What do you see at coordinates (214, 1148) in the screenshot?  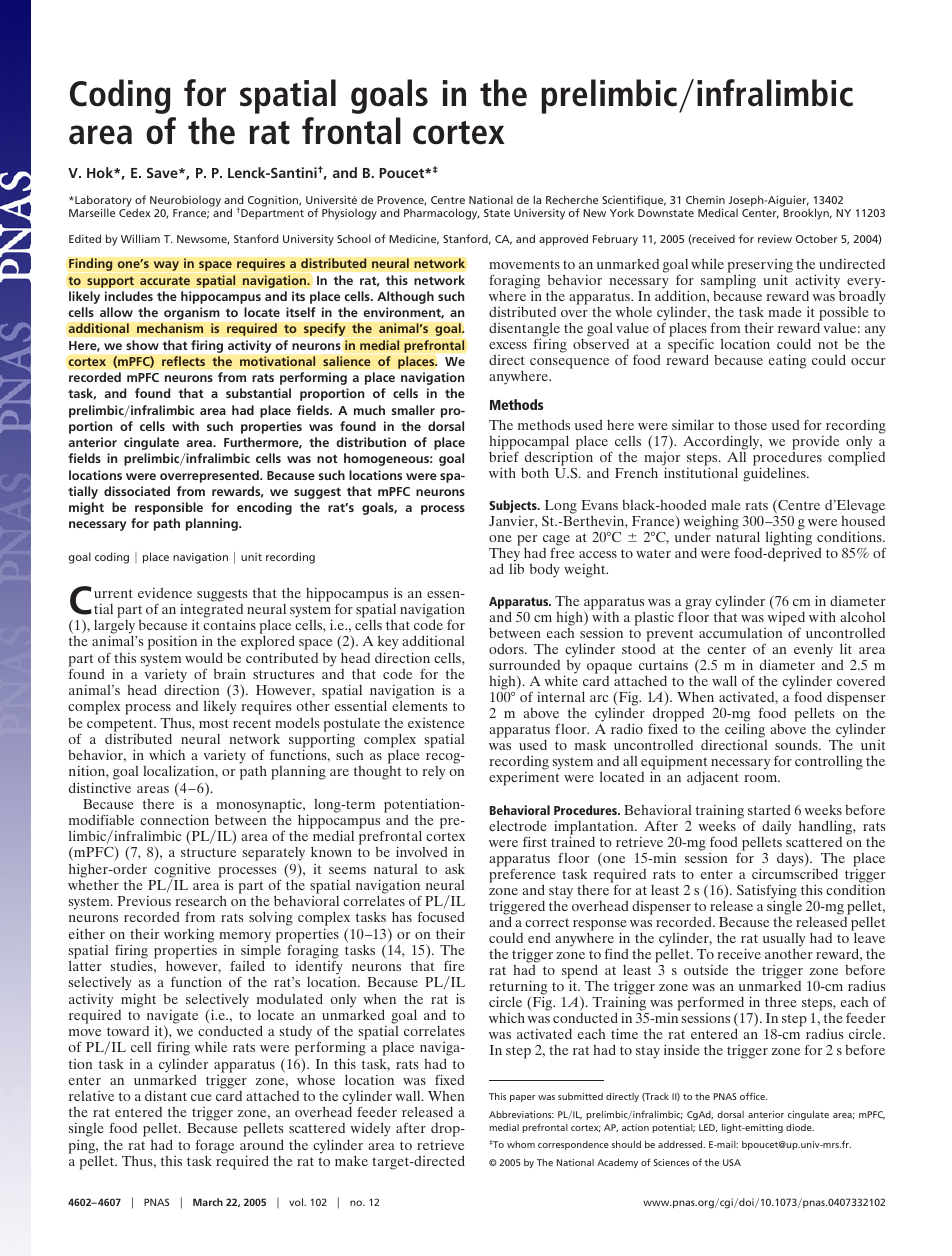 I see `forage` at bounding box center [214, 1148].
